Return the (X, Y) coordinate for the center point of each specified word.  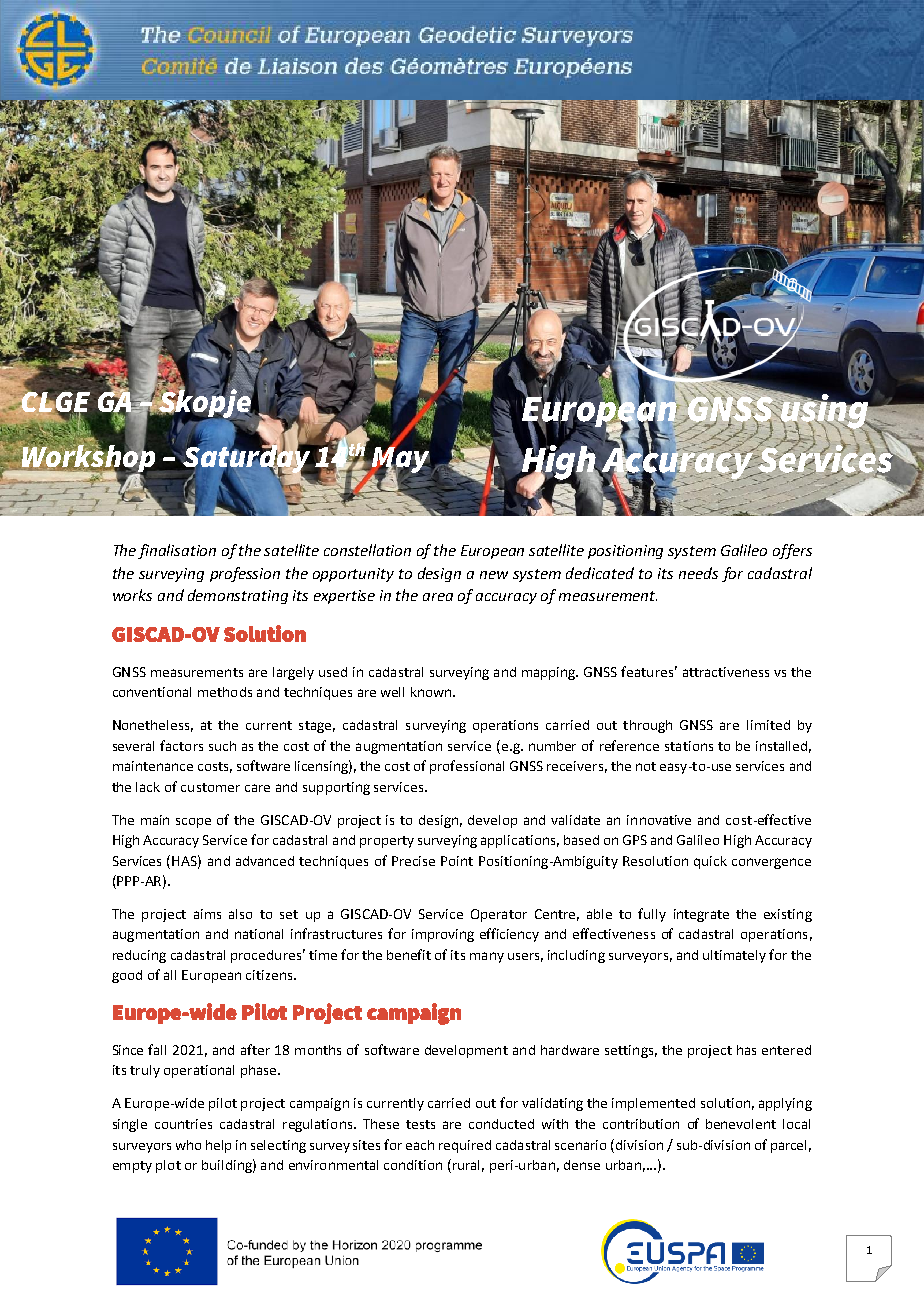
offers (792, 551)
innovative (659, 820)
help (218, 1146)
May (400, 459)
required (465, 1146)
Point (457, 861)
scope (193, 823)
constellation (367, 550)
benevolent (741, 1124)
